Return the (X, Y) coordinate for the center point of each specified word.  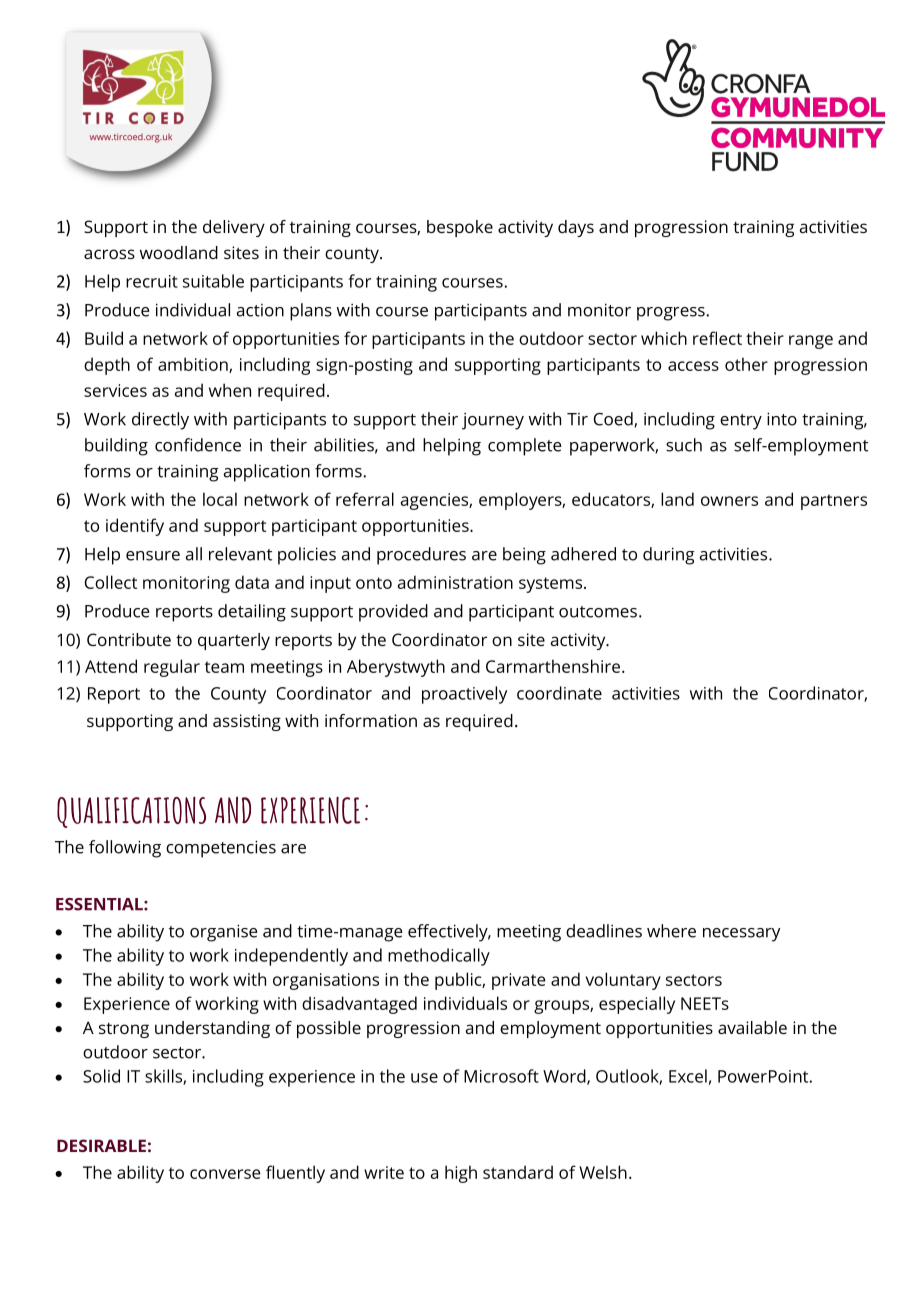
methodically (439, 957)
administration (455, 582)
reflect (717, 338)
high (461, 1174)
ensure (153, 556)
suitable (213, 281)
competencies (221, 849)
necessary (741, 935)
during (669, 556)
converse (225, 1174)
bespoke (460, 228)
